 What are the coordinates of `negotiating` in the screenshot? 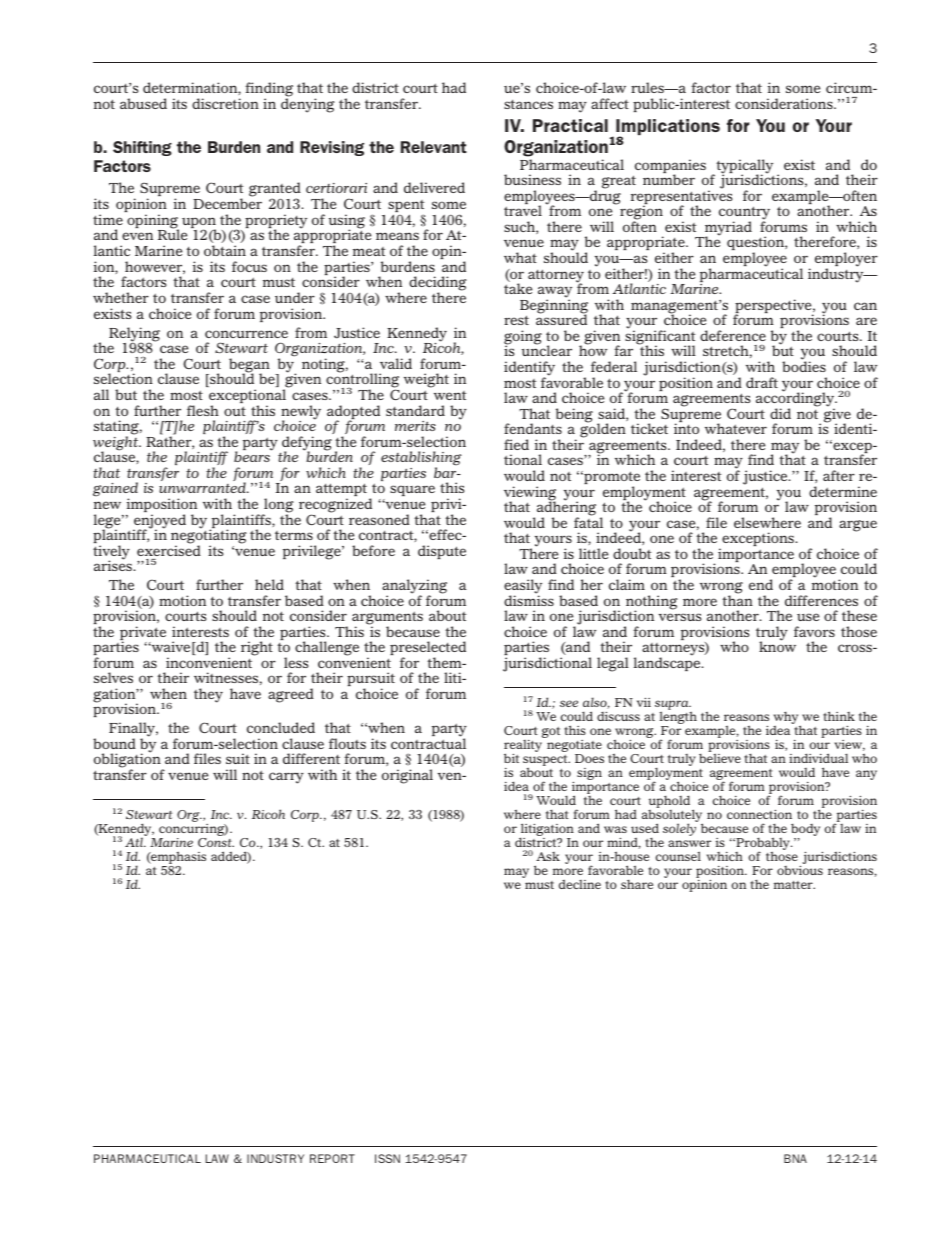 It's located at (209, 537).
